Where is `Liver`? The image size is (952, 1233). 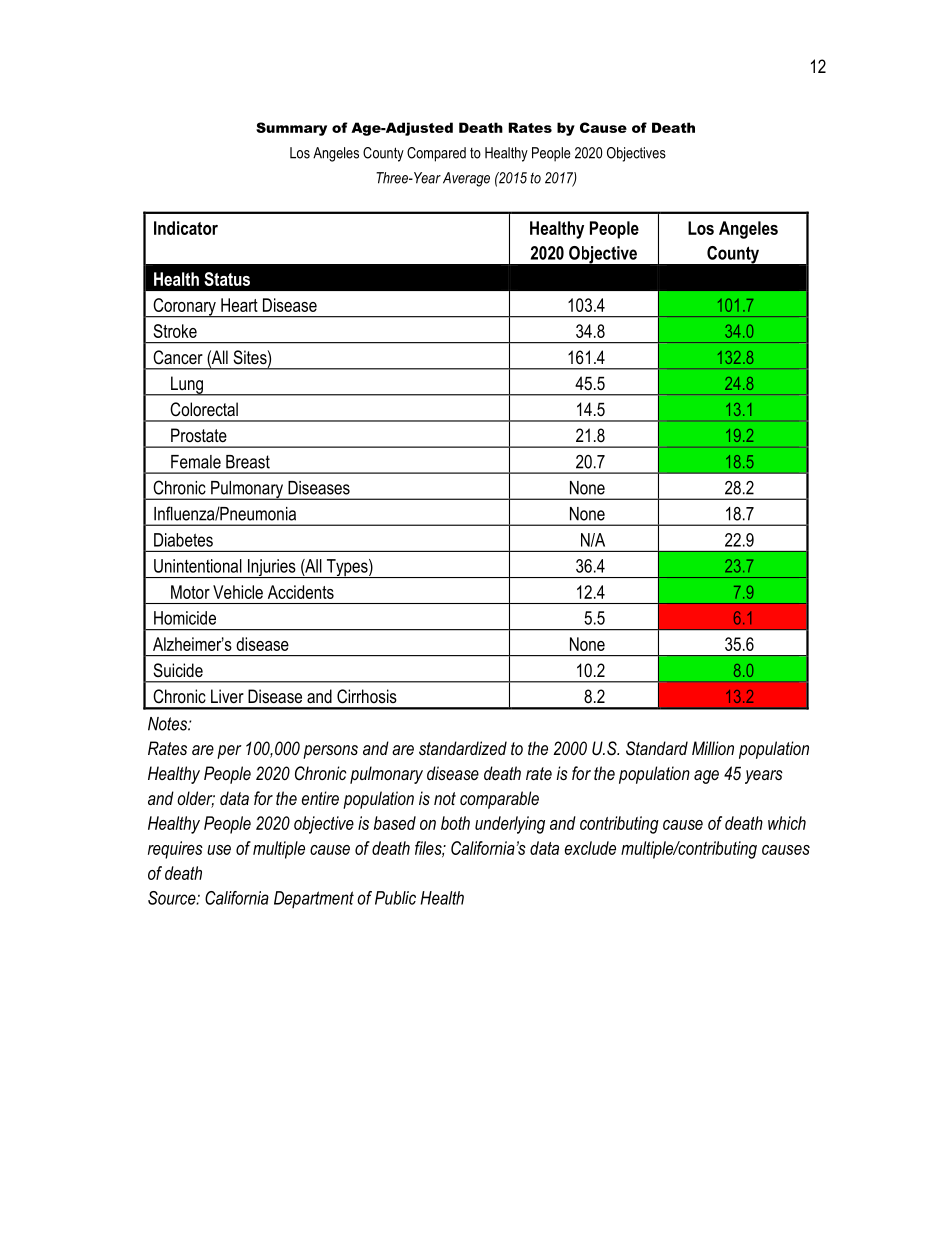
Liver is located at coordinates (227, 696).
